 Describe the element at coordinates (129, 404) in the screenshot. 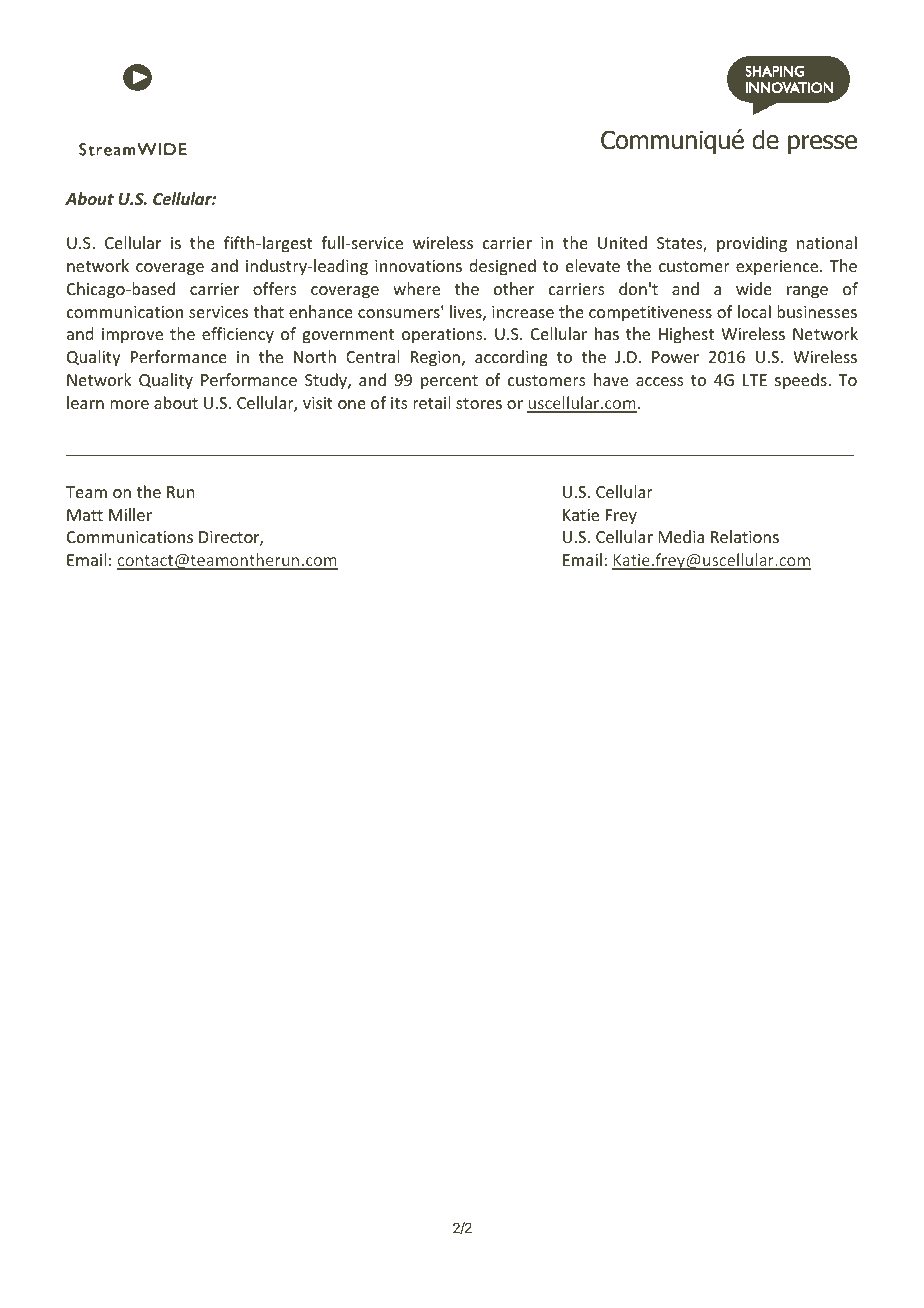

I see `more` at that location.
